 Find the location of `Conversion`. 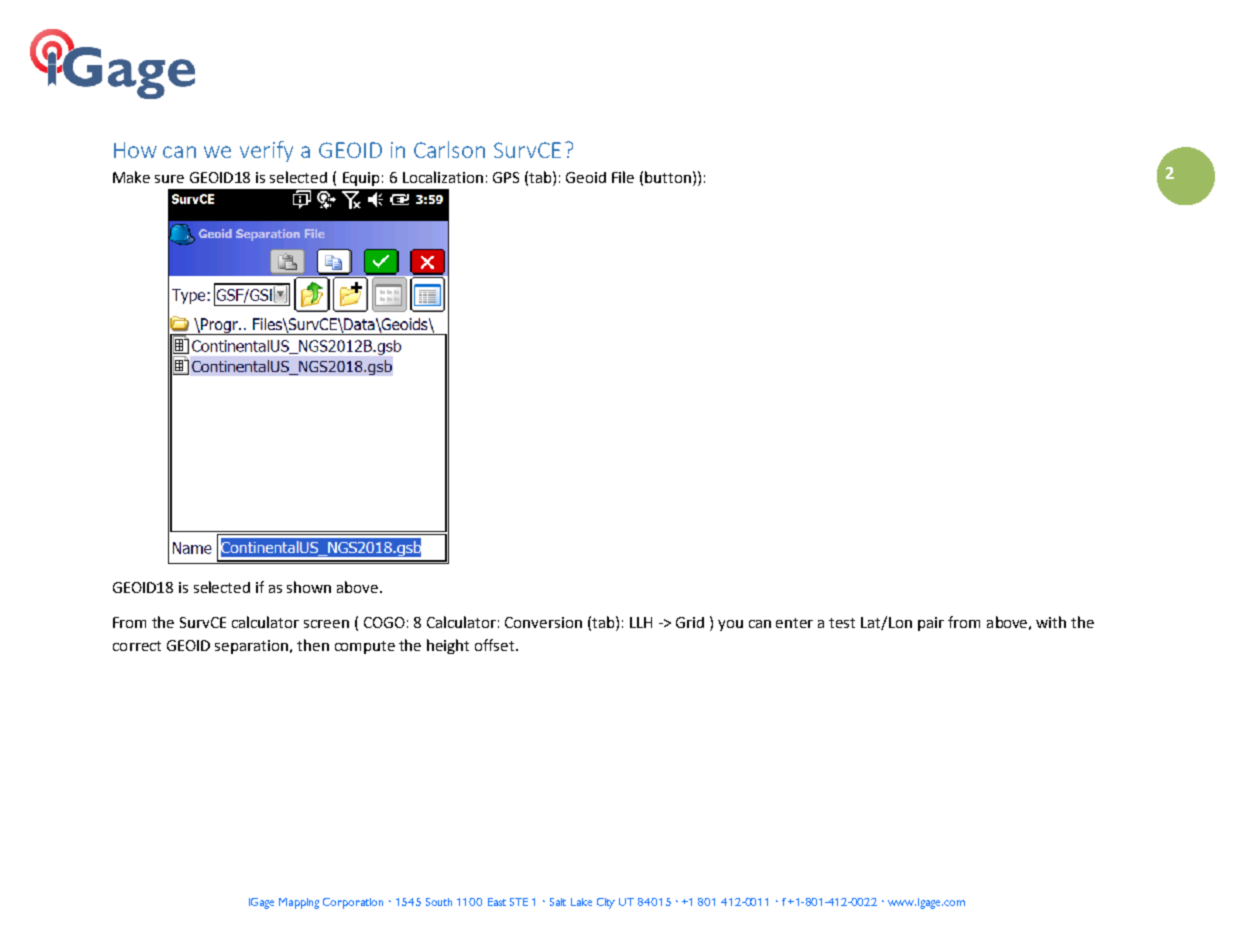

Conversion is located at coordinates (543, 622).
